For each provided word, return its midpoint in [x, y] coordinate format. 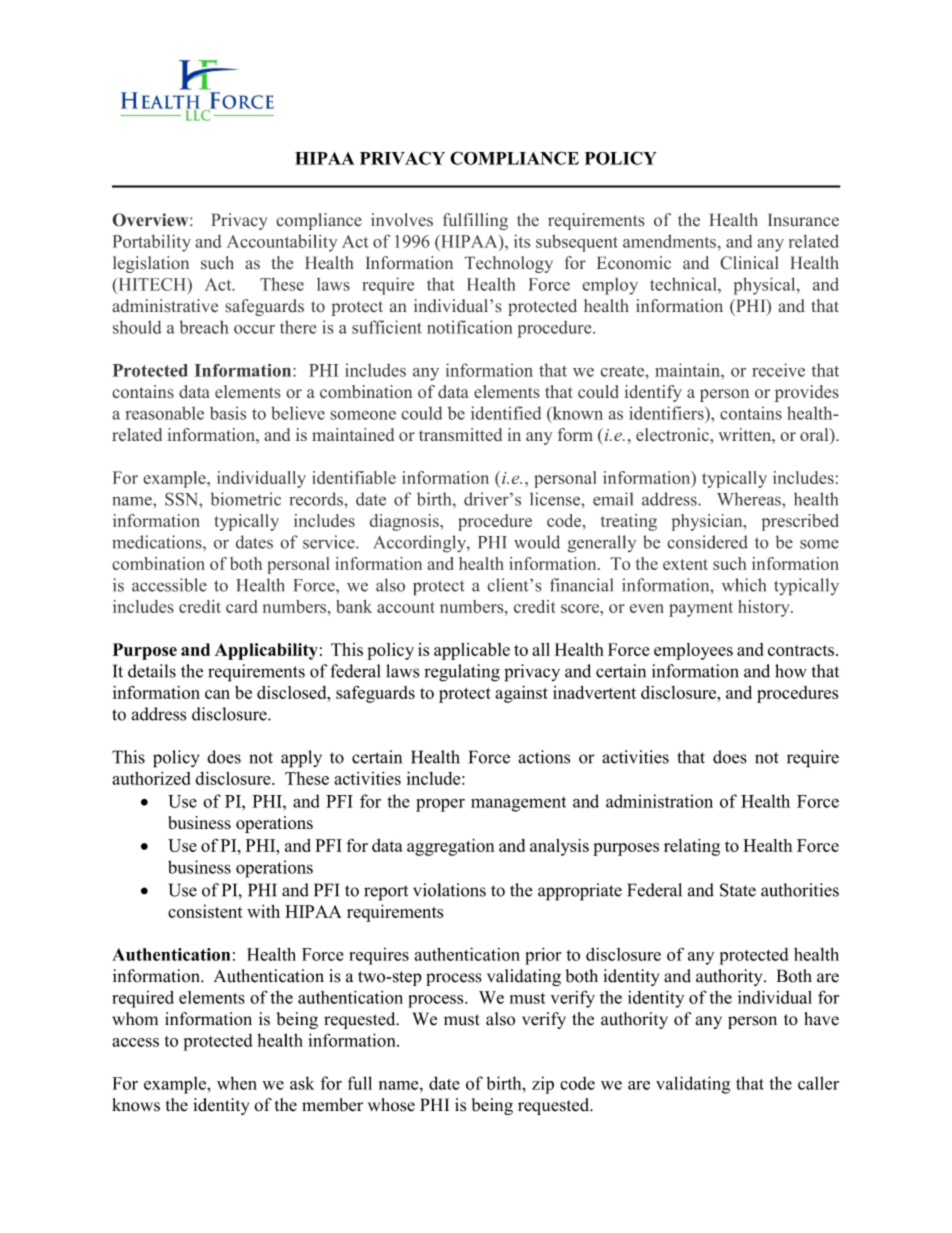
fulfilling [475, 221]
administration [659, 801]
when [237, 1083]
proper [440, 805]
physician [708, 522]
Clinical [749, 263]
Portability [152, 243]
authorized [151, 778]
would [537, 542]
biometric [246, 499]
